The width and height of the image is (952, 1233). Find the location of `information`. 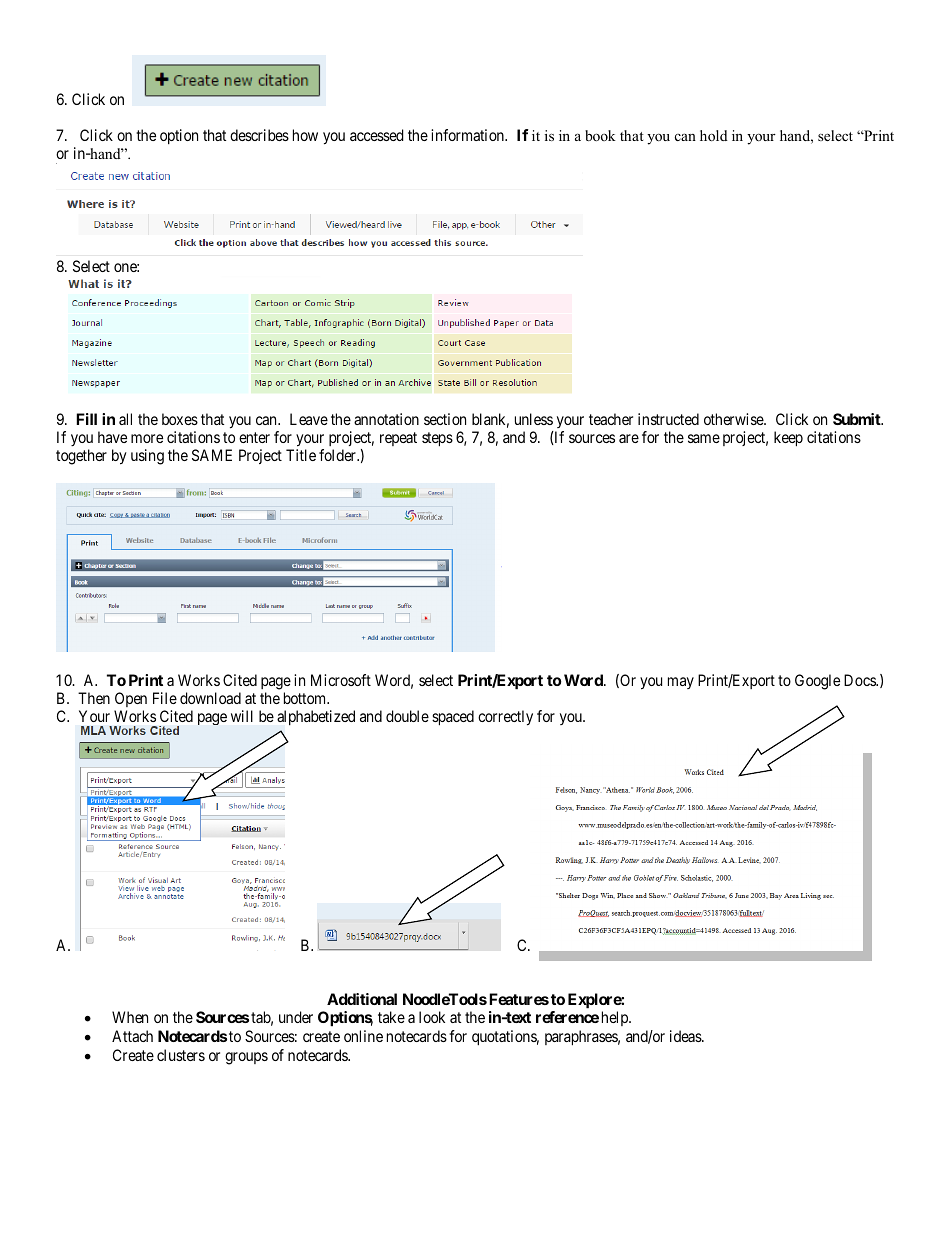

information is located at coordinates (468, 135).
